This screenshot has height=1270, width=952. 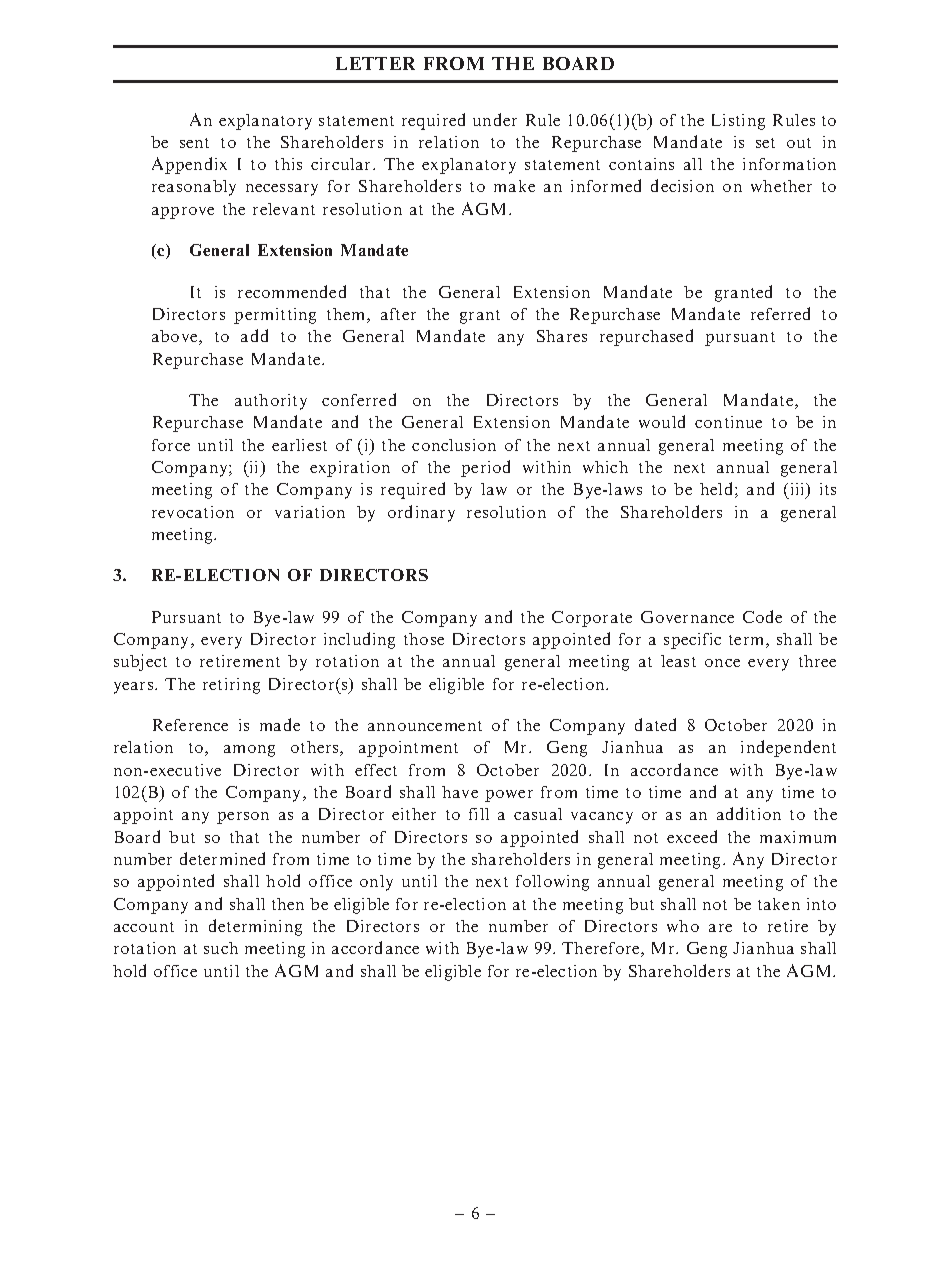 What do you see at coordinates (193, 512) in the screenshot?
I see `revocation` at bounding box center [193, 512].
